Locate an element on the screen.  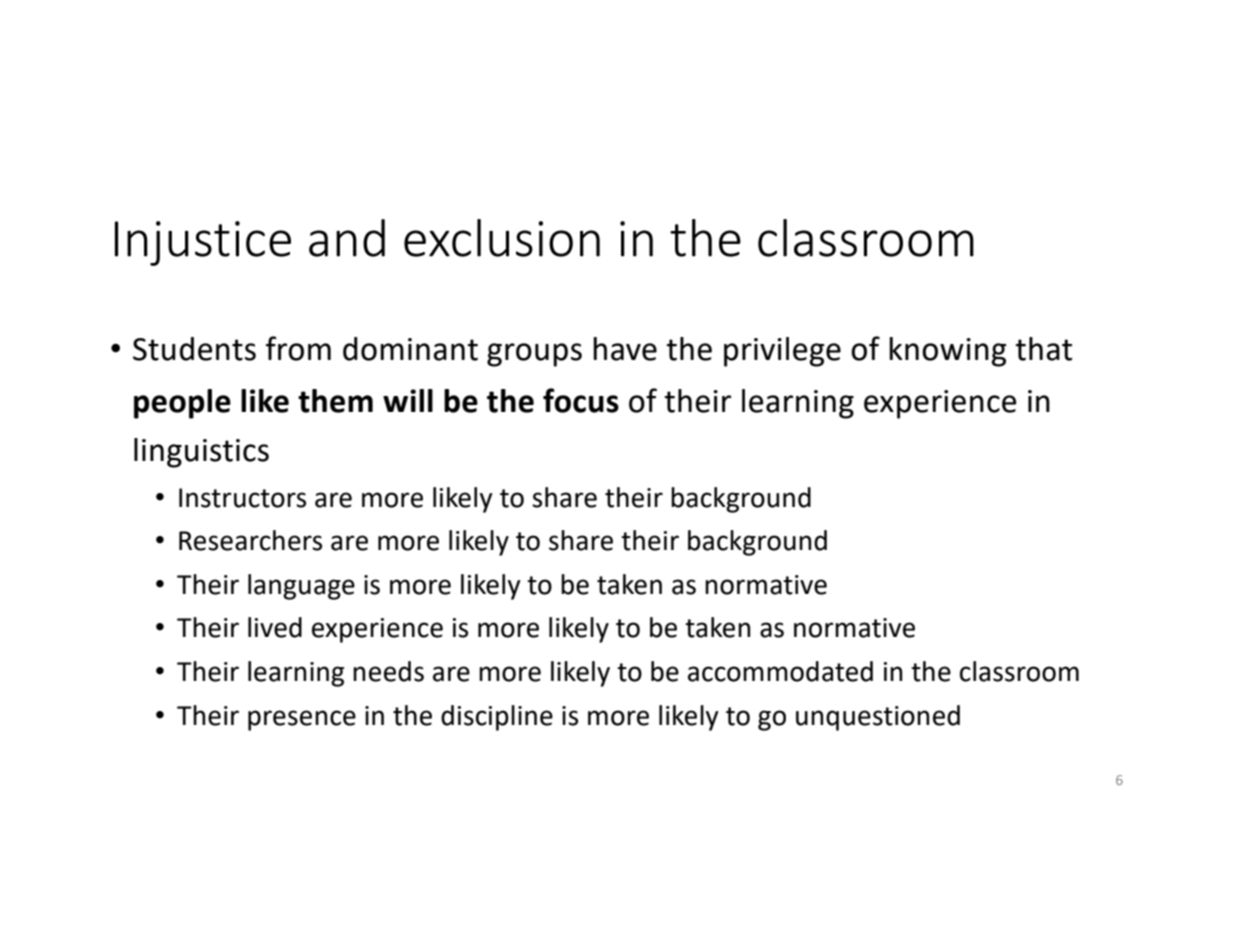
exclusion is located at coordinates (502, 238).
